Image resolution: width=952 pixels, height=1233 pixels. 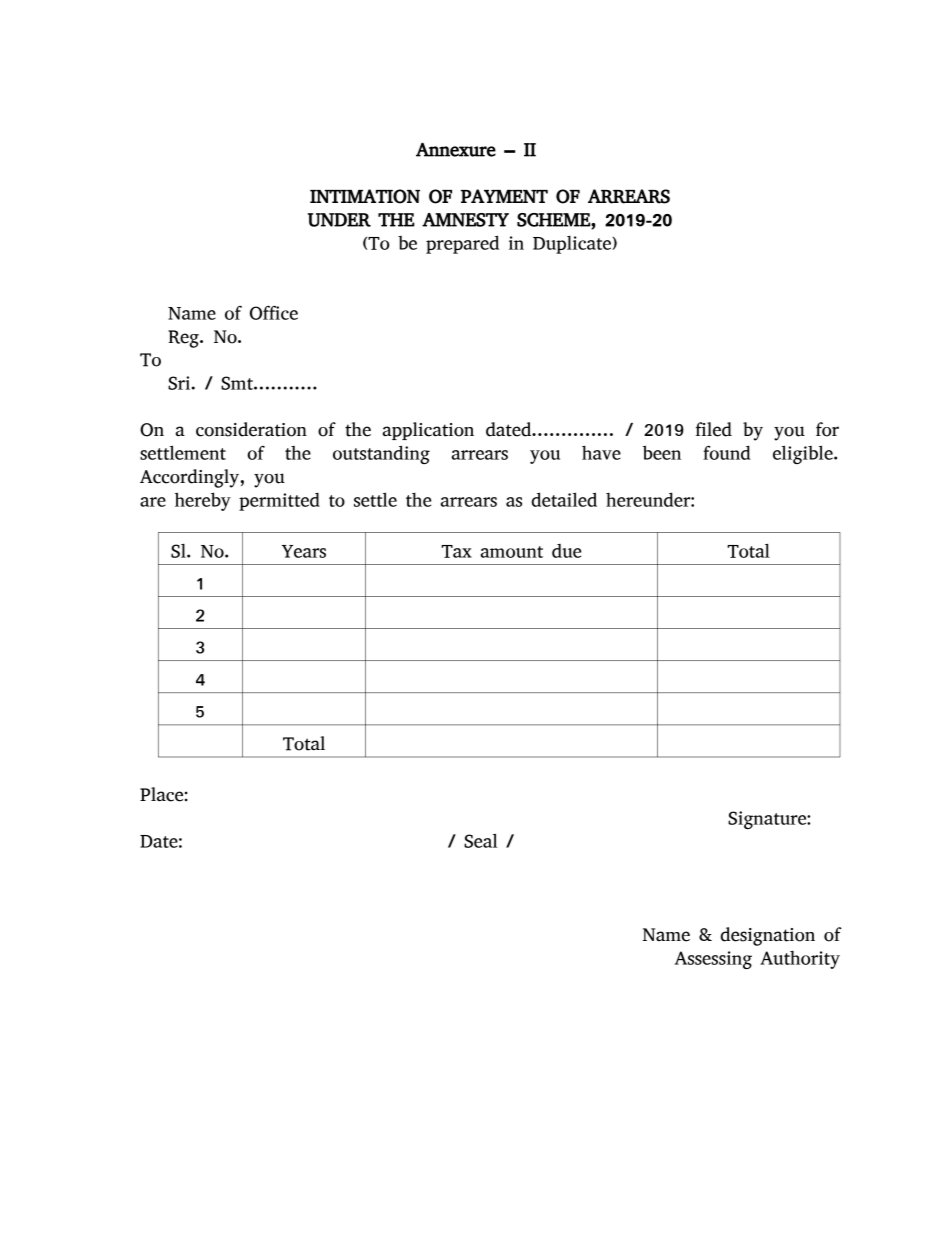 I want to click on Assessing, so click(x=713, y=960).
